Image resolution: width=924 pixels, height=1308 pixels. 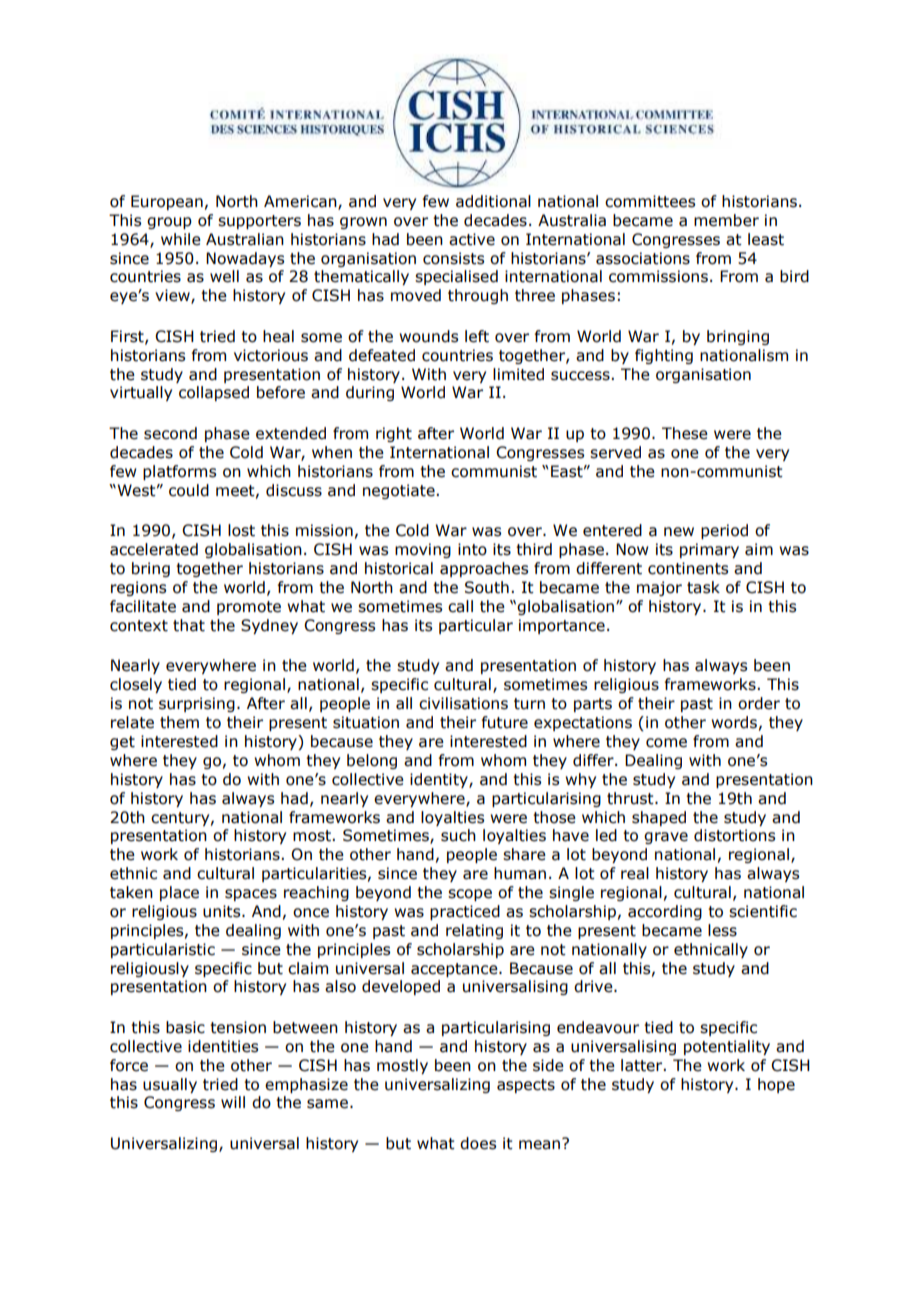 What do you see at coordinates (458, 835) in the screenshot?
I see `such` at bounding box center [458, 835].
